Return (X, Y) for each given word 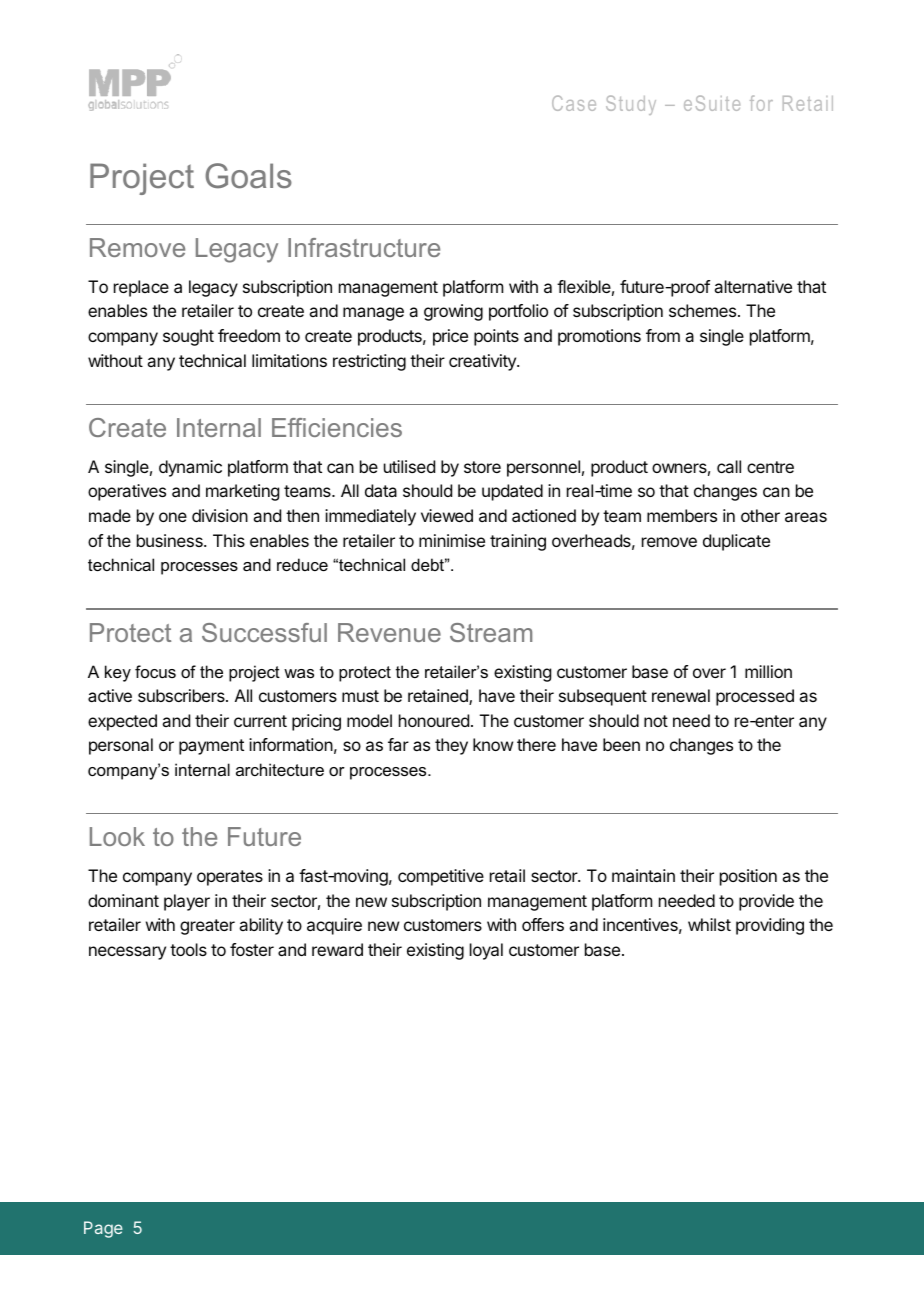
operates (230, 878)
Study (631, 105)
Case (574, 103)
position (748, 877)
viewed (447, 515)
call (729, 466)
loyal (486, 951)
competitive (441, 877)
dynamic (190, 468)
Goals (248, 176)
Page (103, 1229)
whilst (709, 924)
